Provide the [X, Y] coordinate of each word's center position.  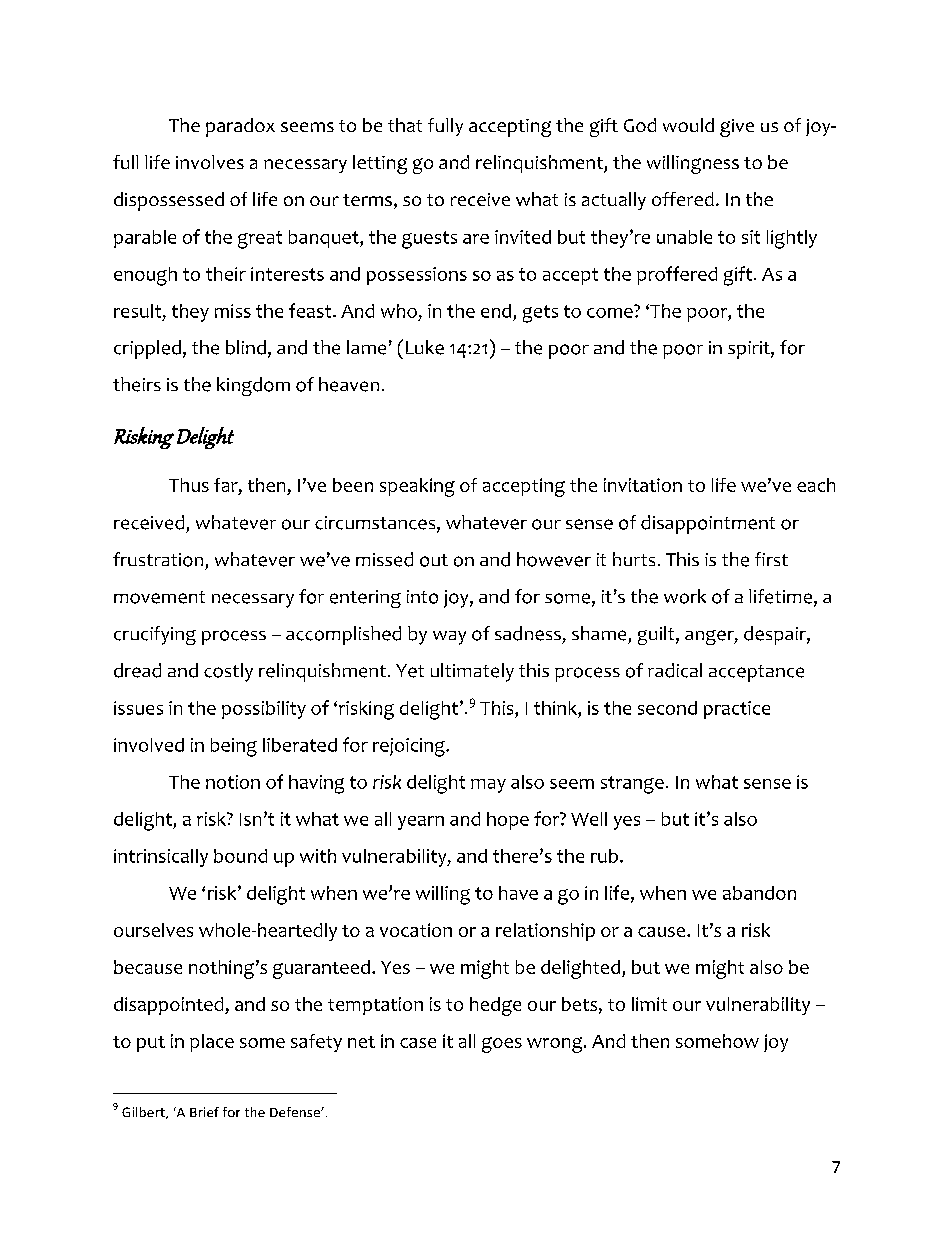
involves [210, 162]
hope [508, 821]
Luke [425, 347]
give [737, 128]
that [405, 125]
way [449, 638]
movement [159, 597]
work [685, 596]
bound [240, 856]
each [816, 485]
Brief [204, 1112]
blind [246, 347]
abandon [759, 893]
